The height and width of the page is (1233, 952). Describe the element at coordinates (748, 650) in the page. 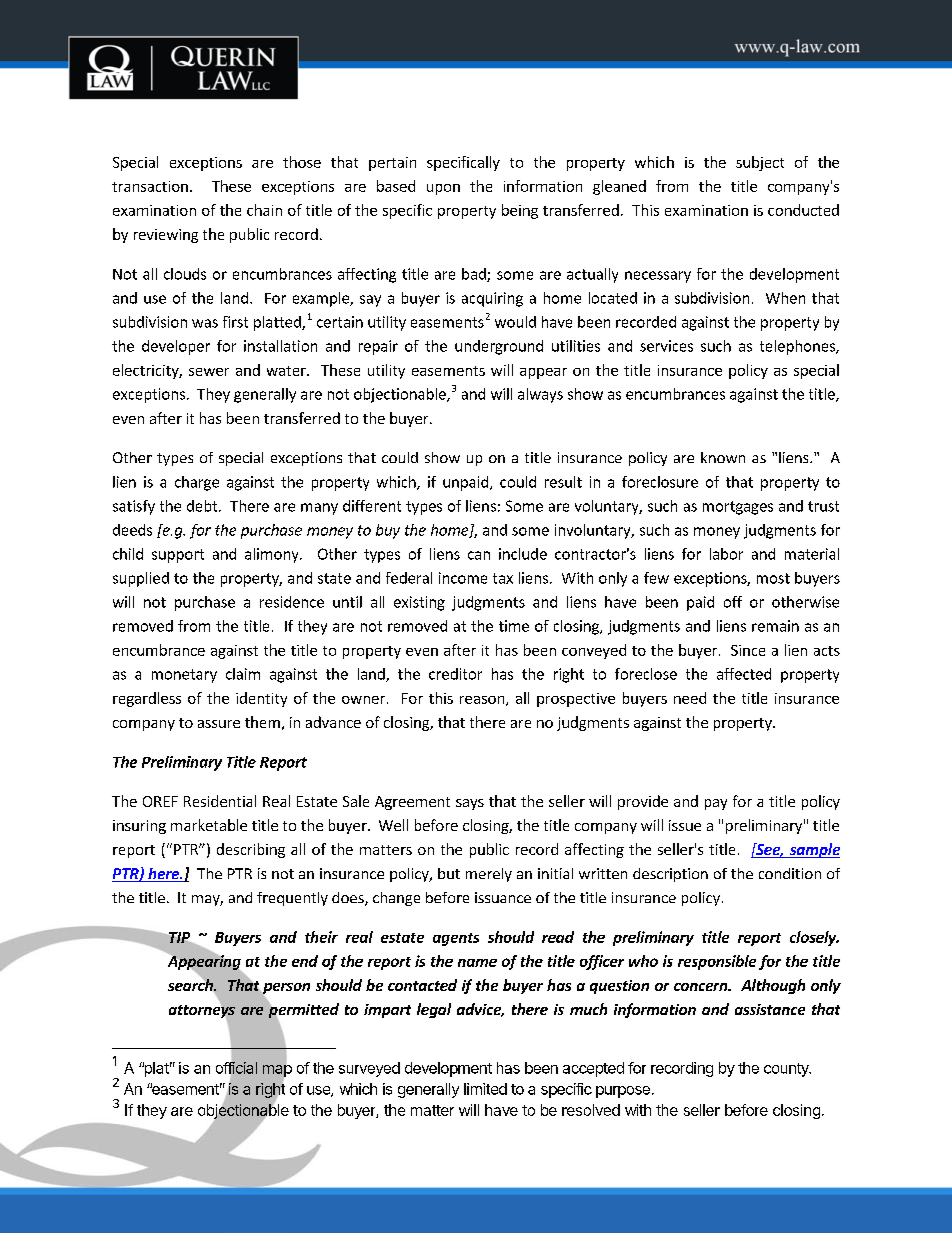

I see `Since` at that location.
